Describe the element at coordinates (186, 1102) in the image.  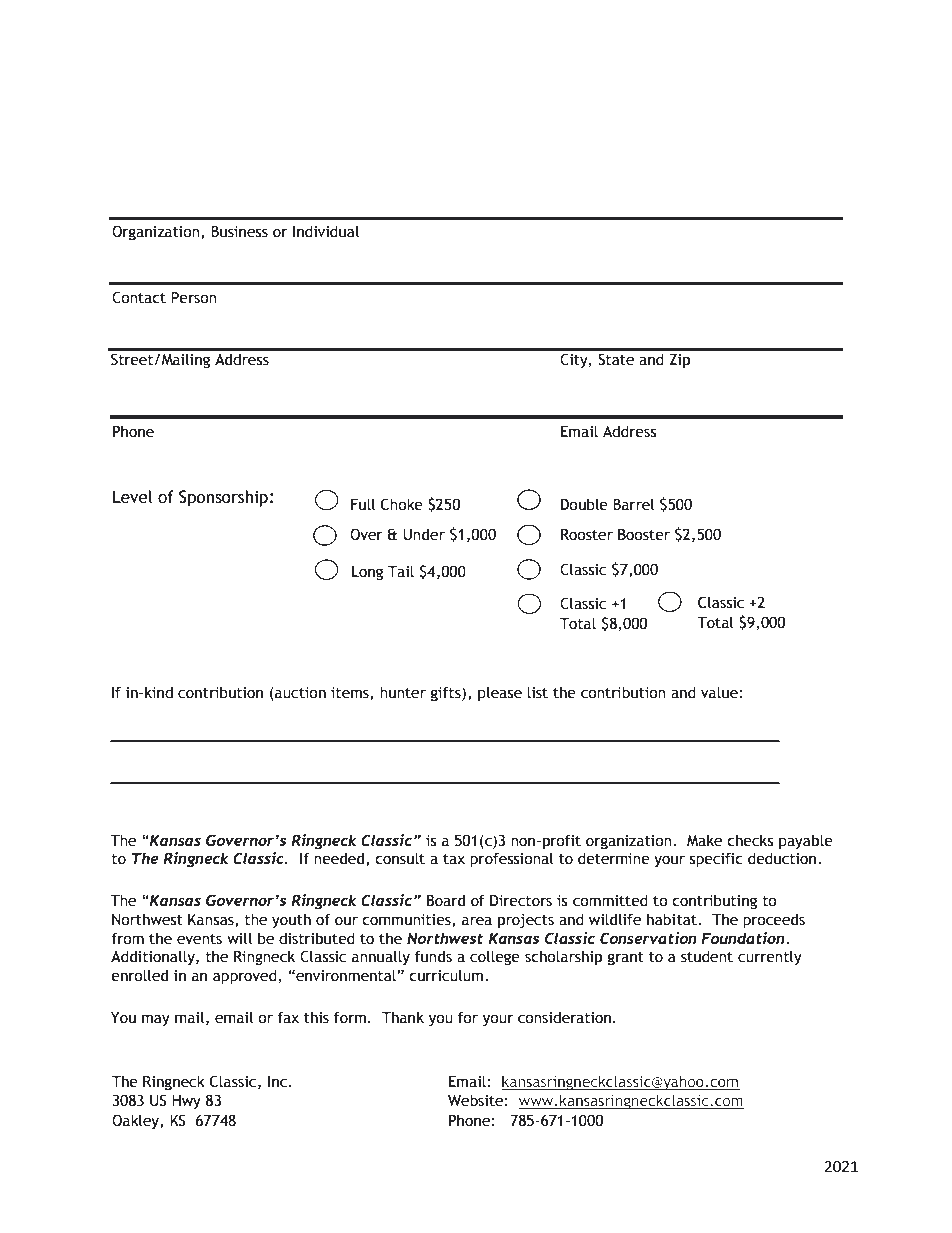
I see `Hwy` at that location.
